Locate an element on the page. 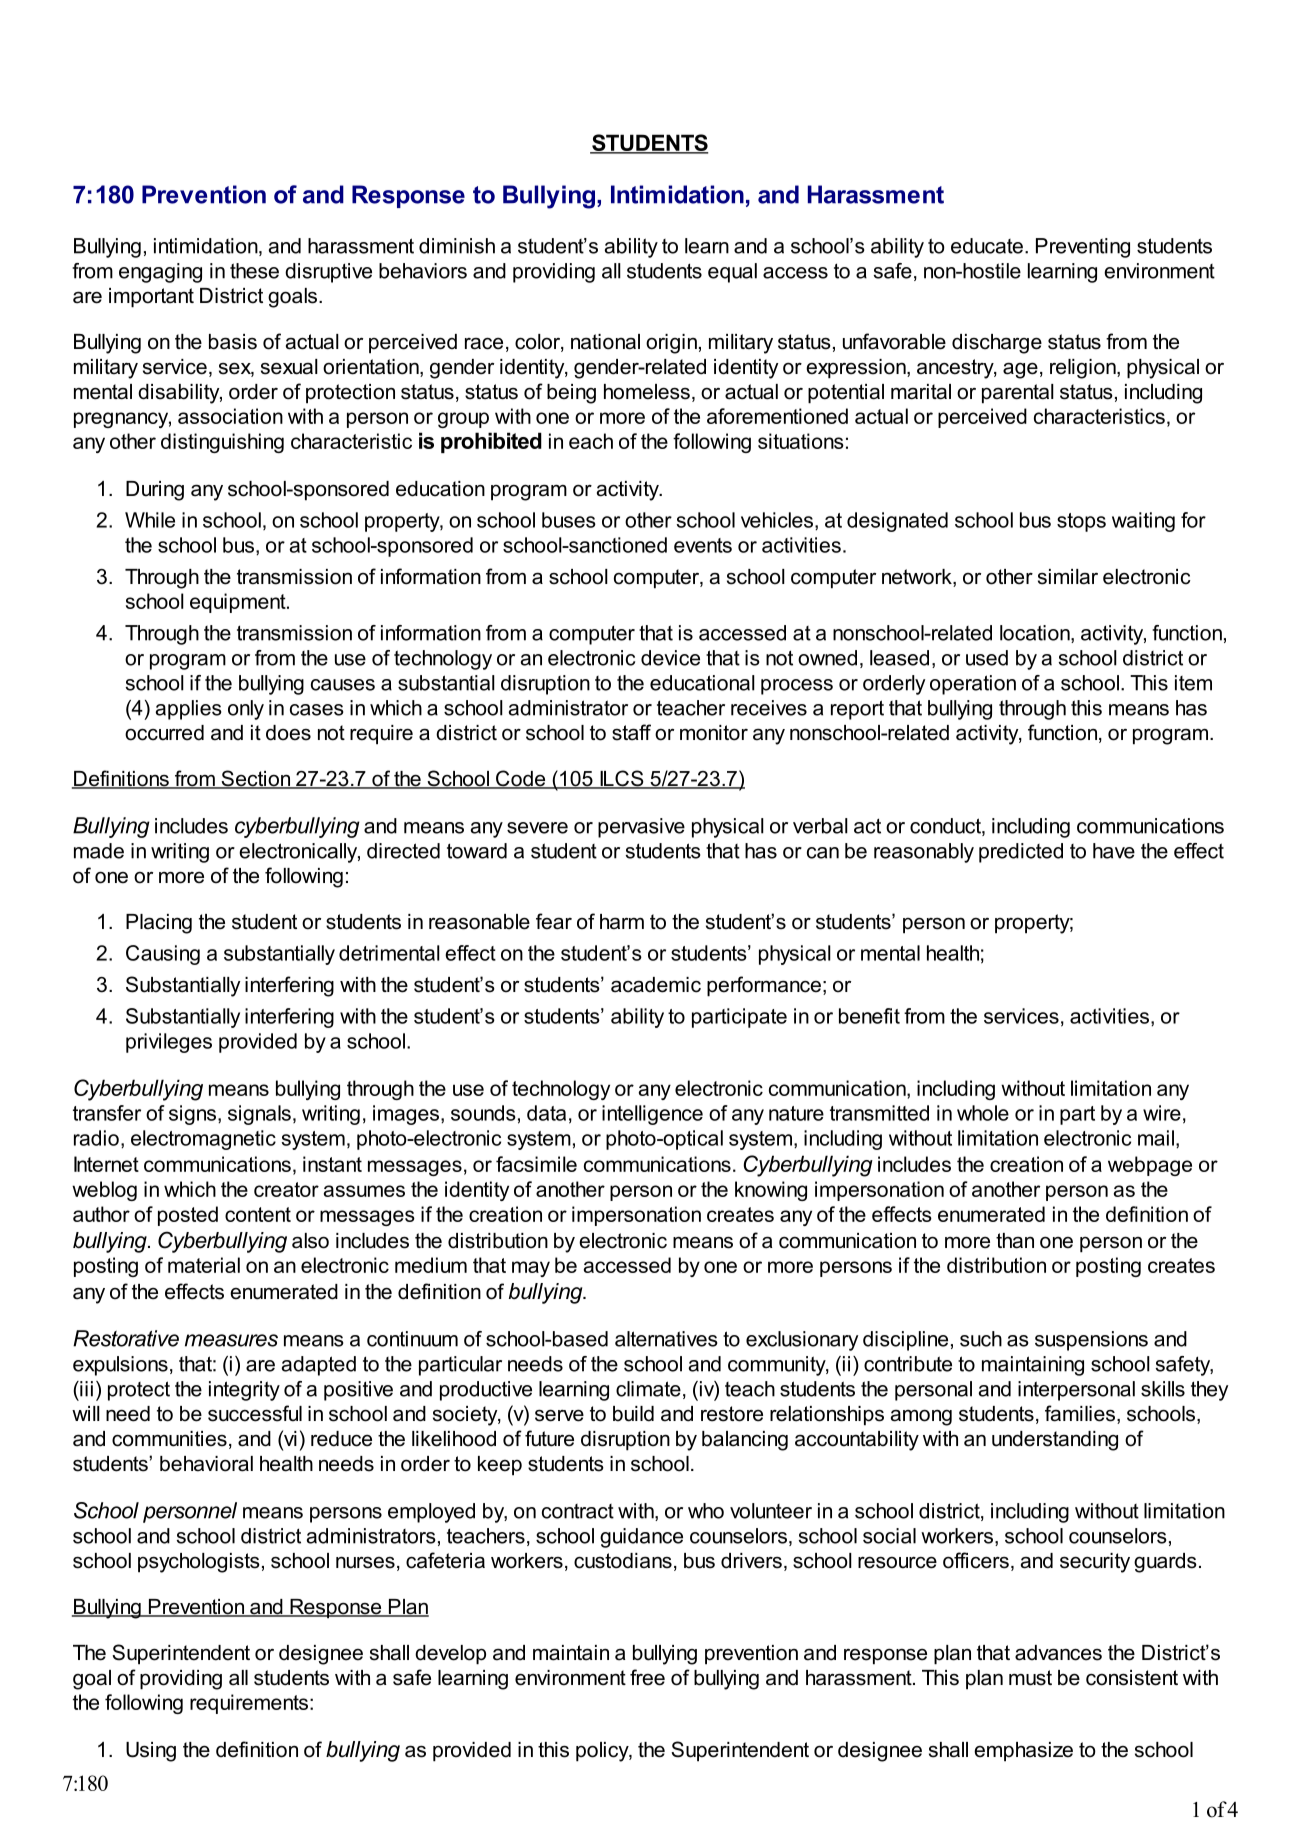 This image has height=1841, width=1301. may is located at coordinates (531, 1269).
